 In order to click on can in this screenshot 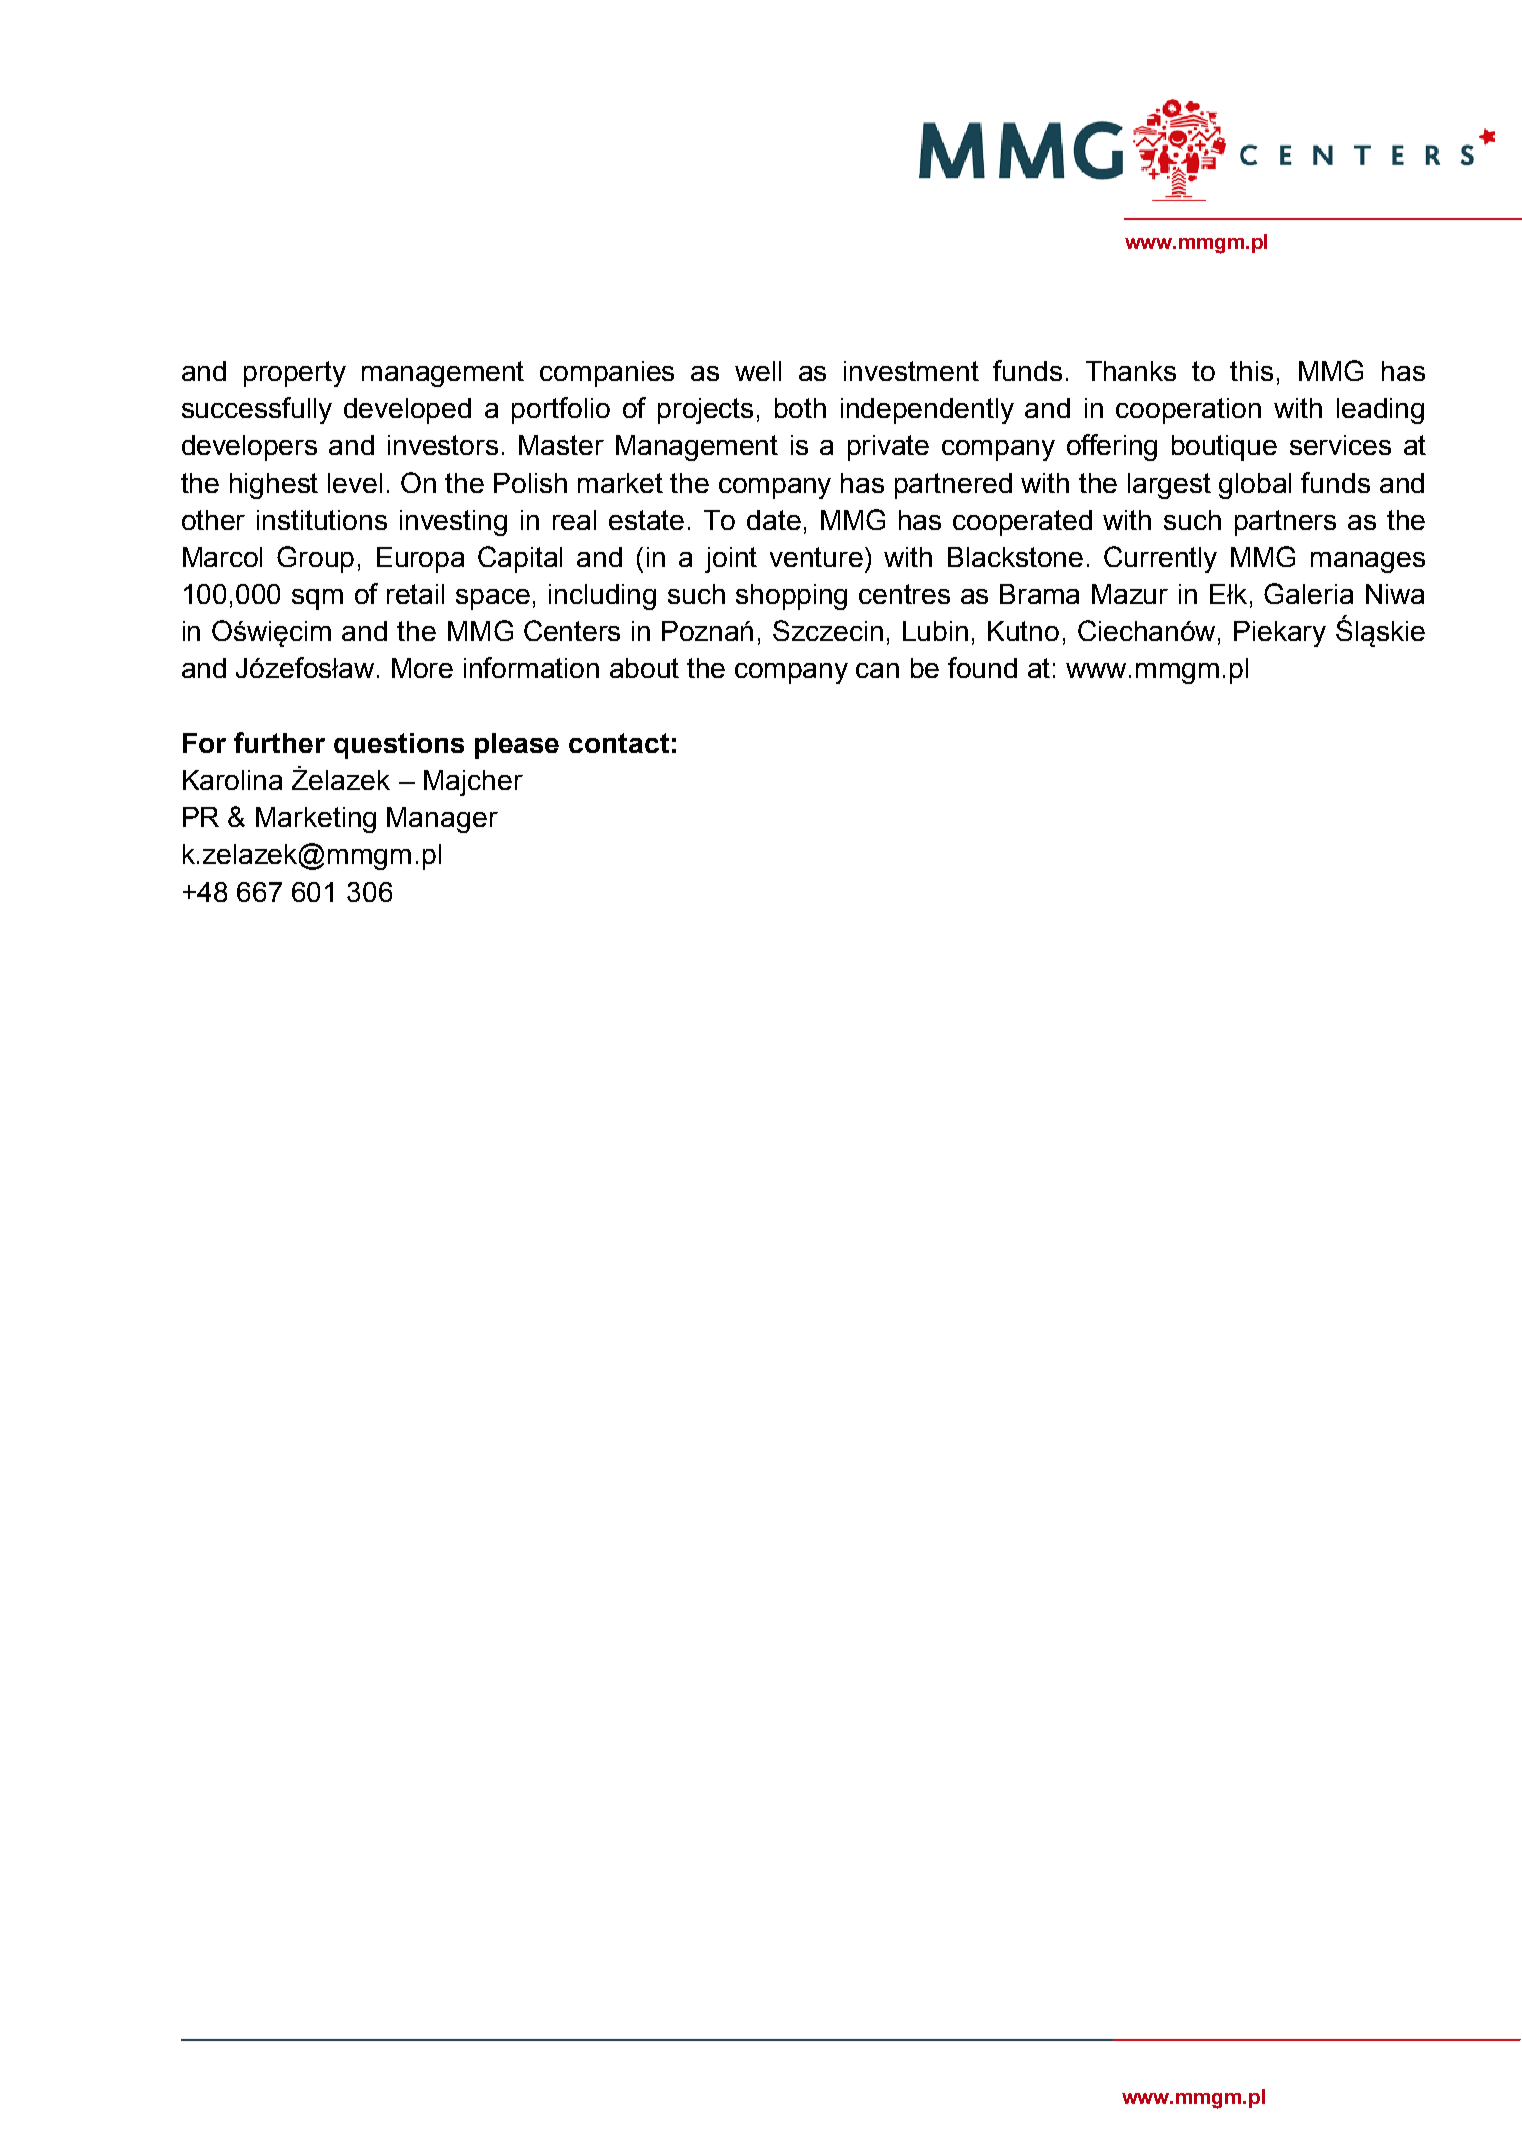, I will do `click(877, 670)`.
